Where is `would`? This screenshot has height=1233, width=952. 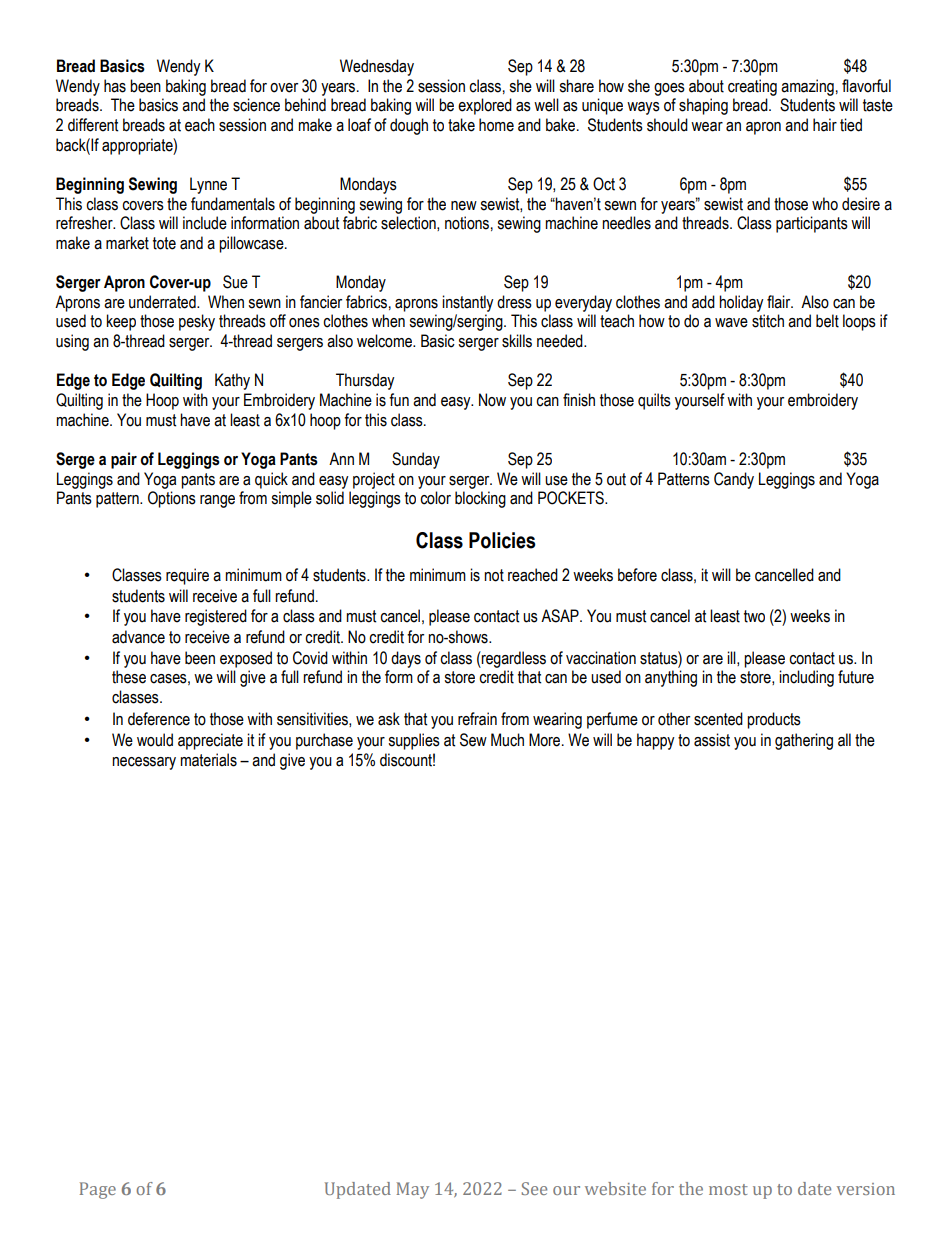 would is located at coordinates (155, 740).
